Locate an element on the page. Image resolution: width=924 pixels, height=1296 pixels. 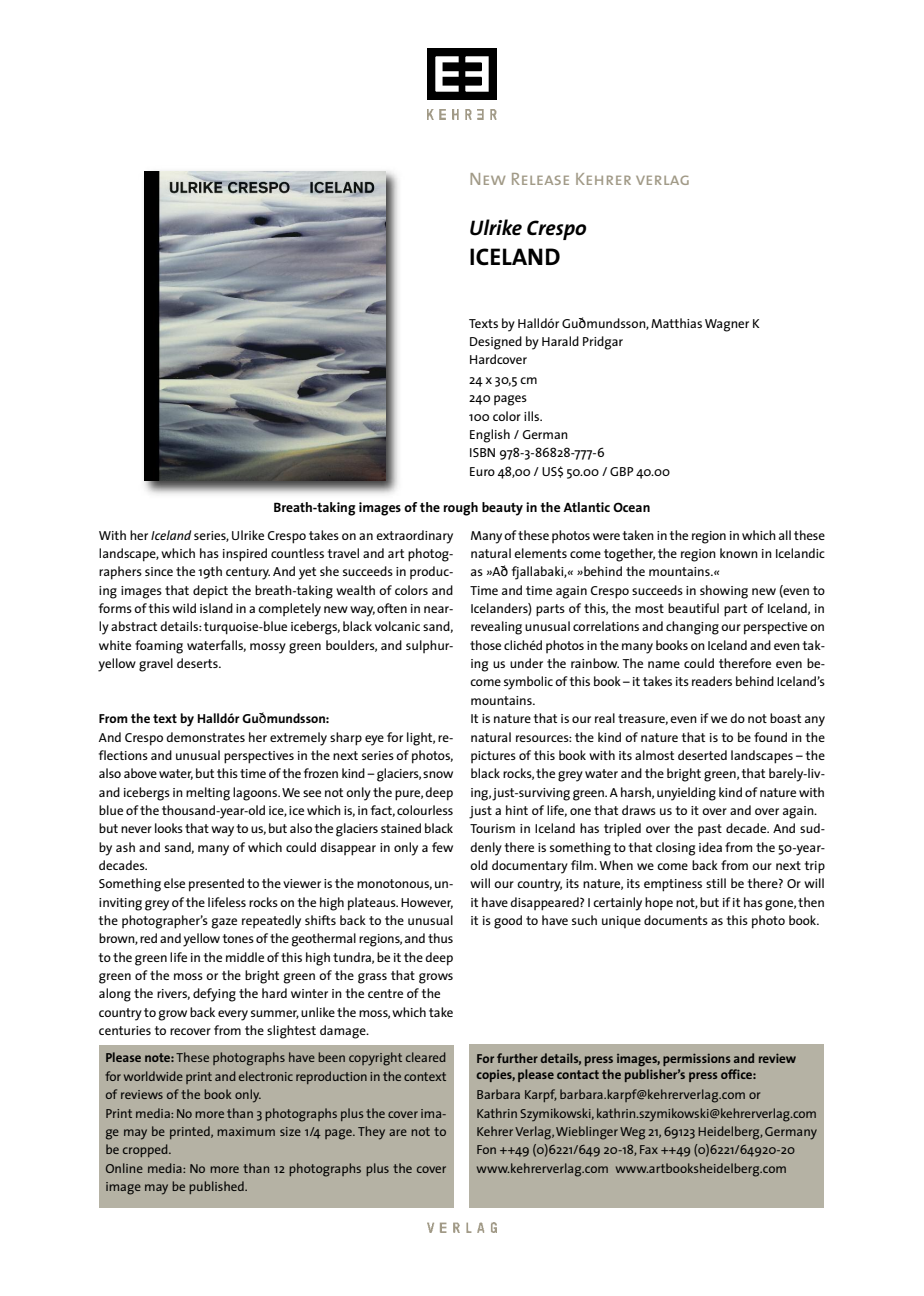
deserts is located at coordinates (198, 663).
